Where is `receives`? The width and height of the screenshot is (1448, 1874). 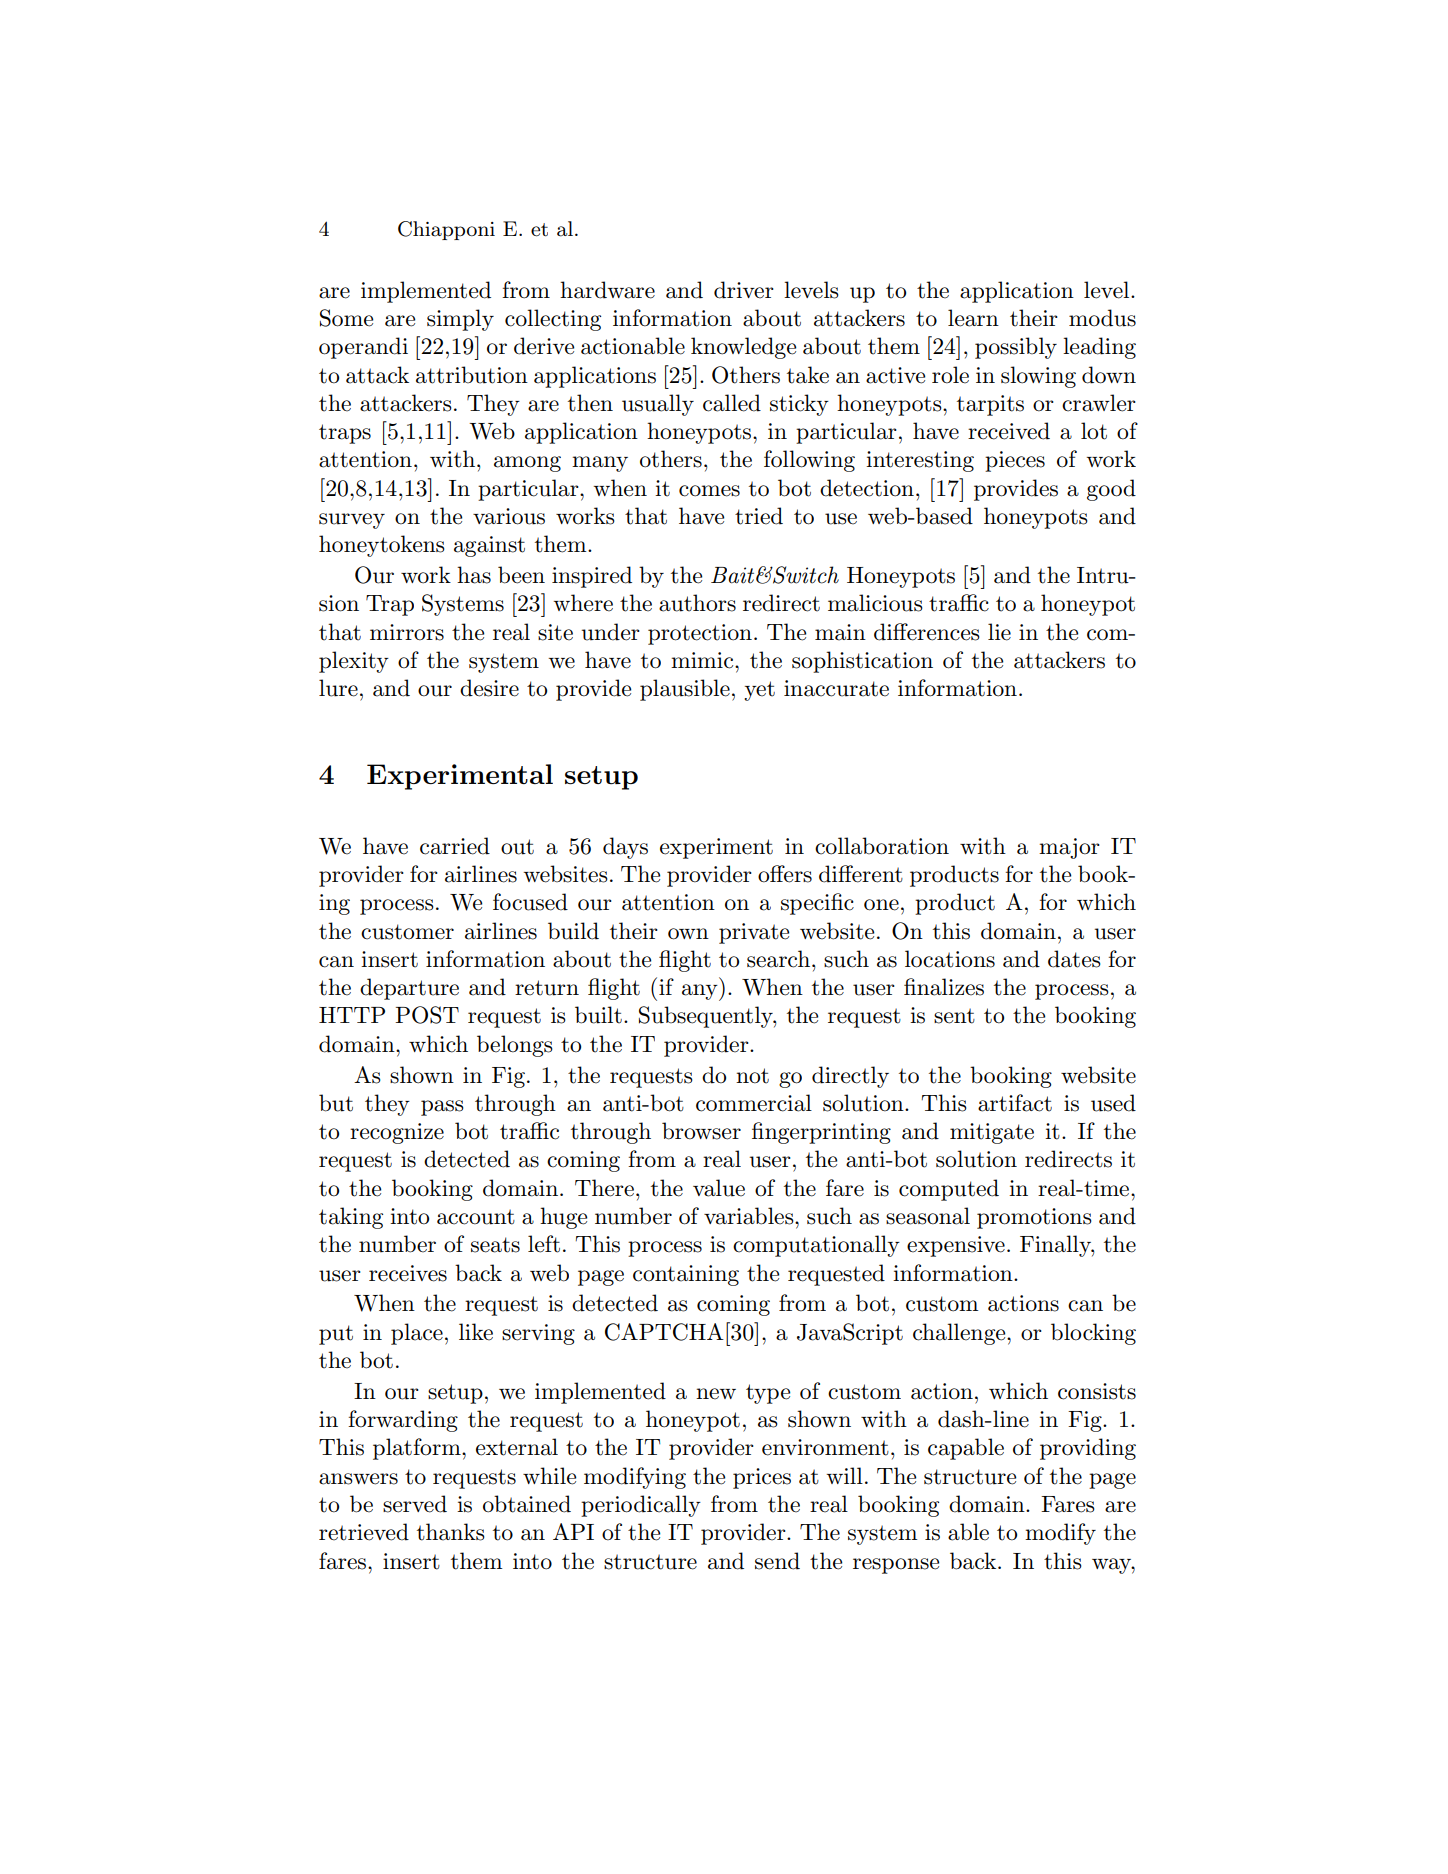
receives is located at coordinates (408, 1273).
